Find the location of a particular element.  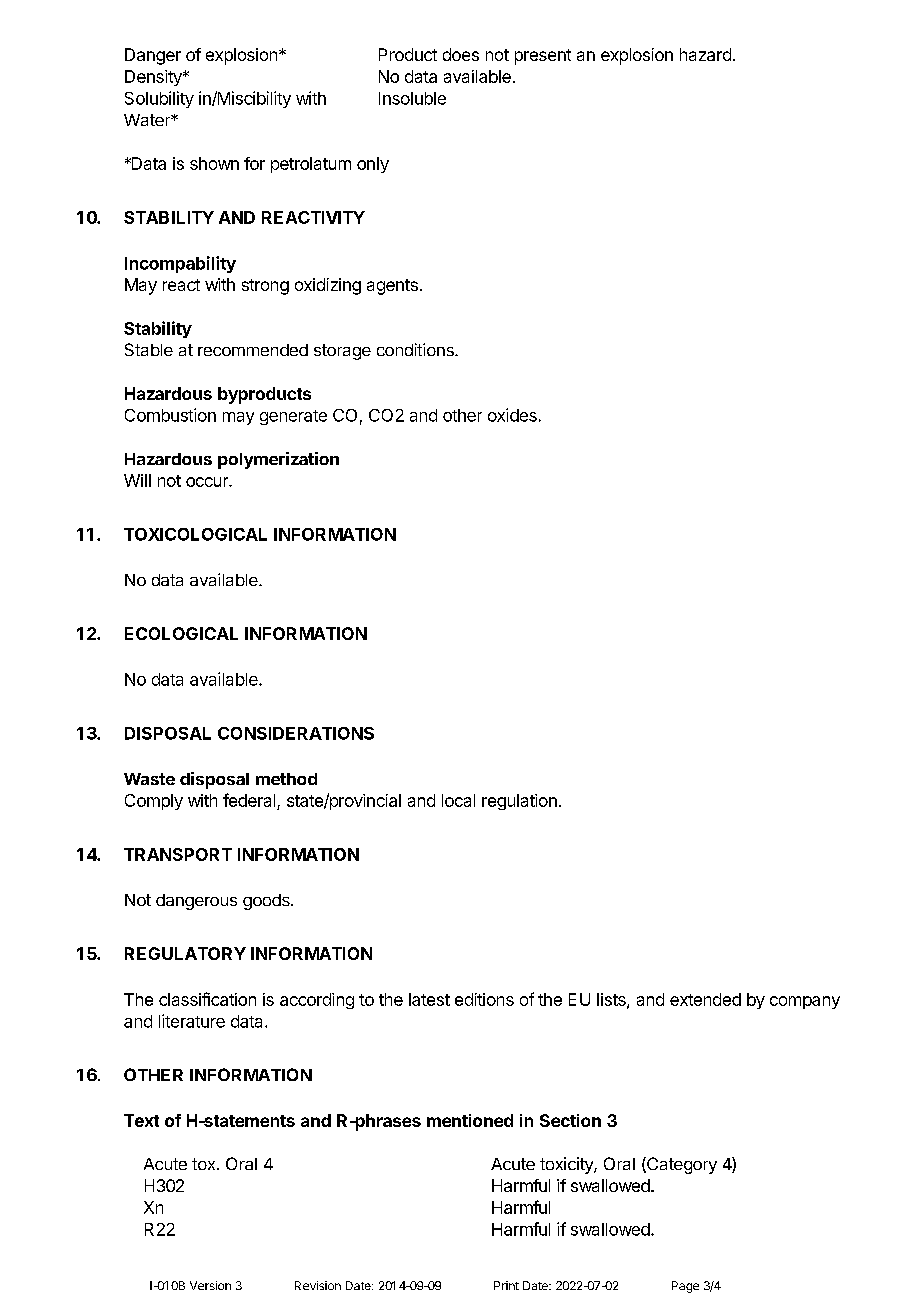

Solubility is located at coordinates (159, 99).
